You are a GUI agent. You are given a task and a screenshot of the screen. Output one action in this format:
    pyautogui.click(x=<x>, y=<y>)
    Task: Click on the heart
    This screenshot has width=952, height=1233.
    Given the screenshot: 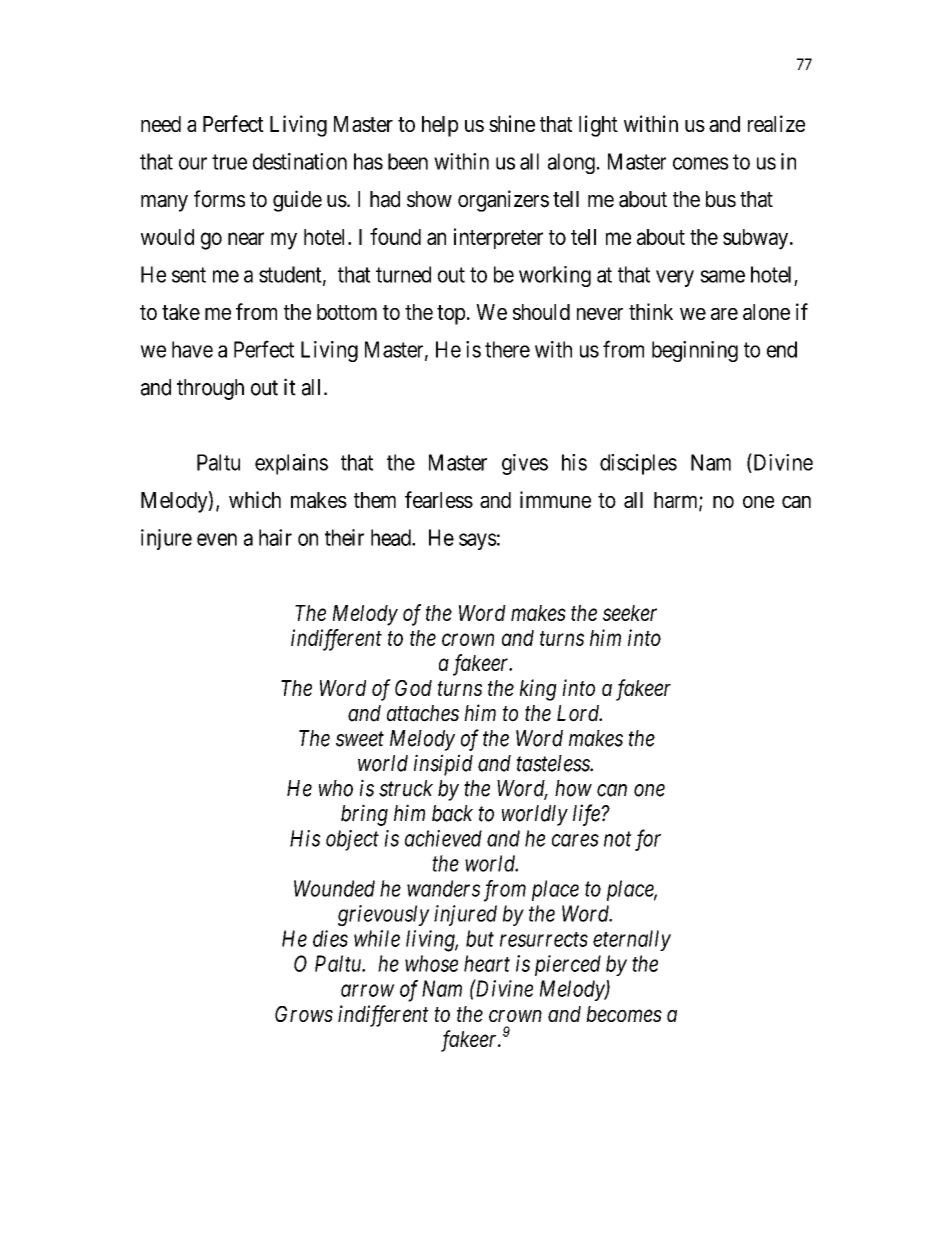 What is the action you would take?
    pyautogui.click(x=487, y=963)
